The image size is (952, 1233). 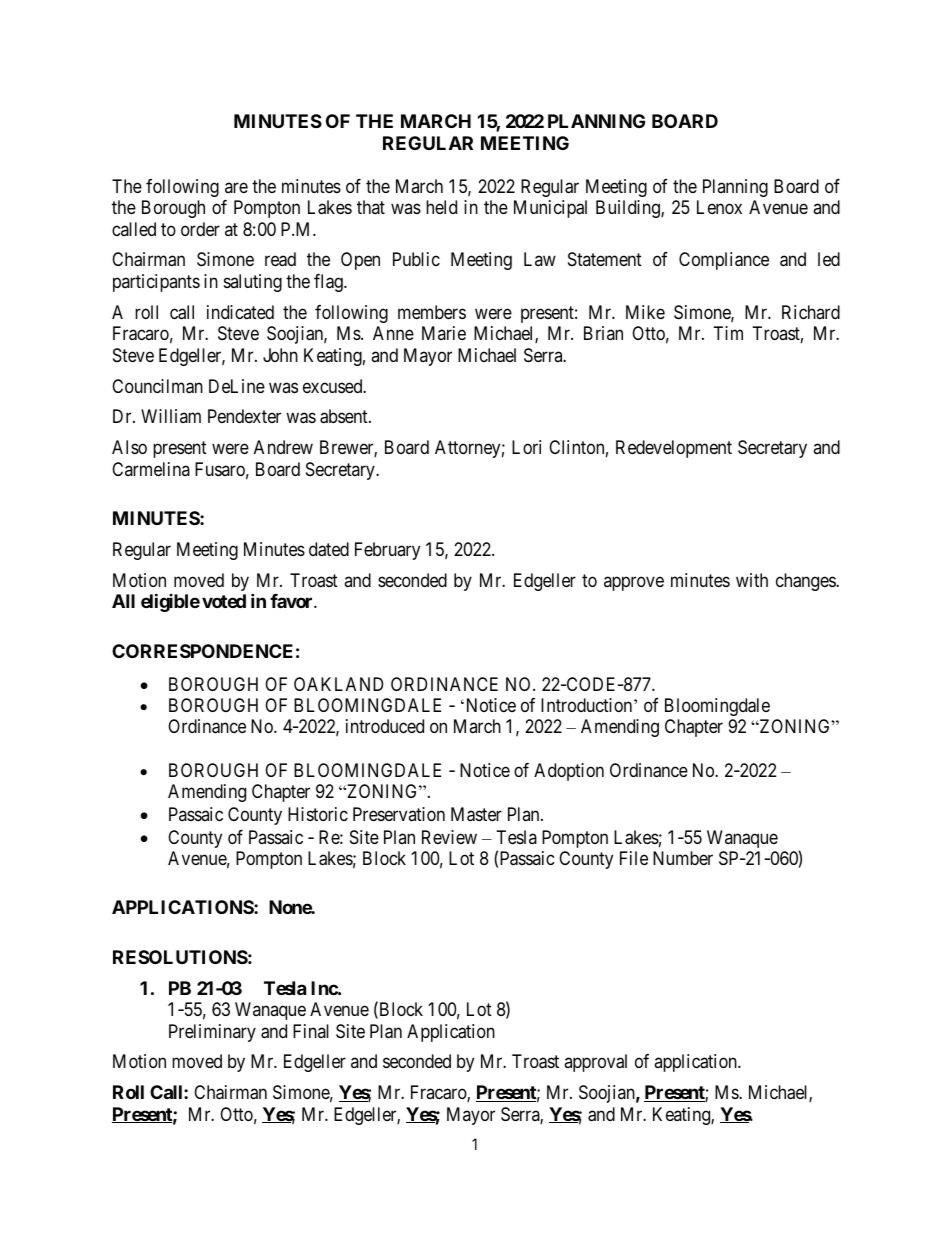 What do you see at coordinates (526, 447) in the screenshot?
I see `Lori` at bounding box center [526, 447].
